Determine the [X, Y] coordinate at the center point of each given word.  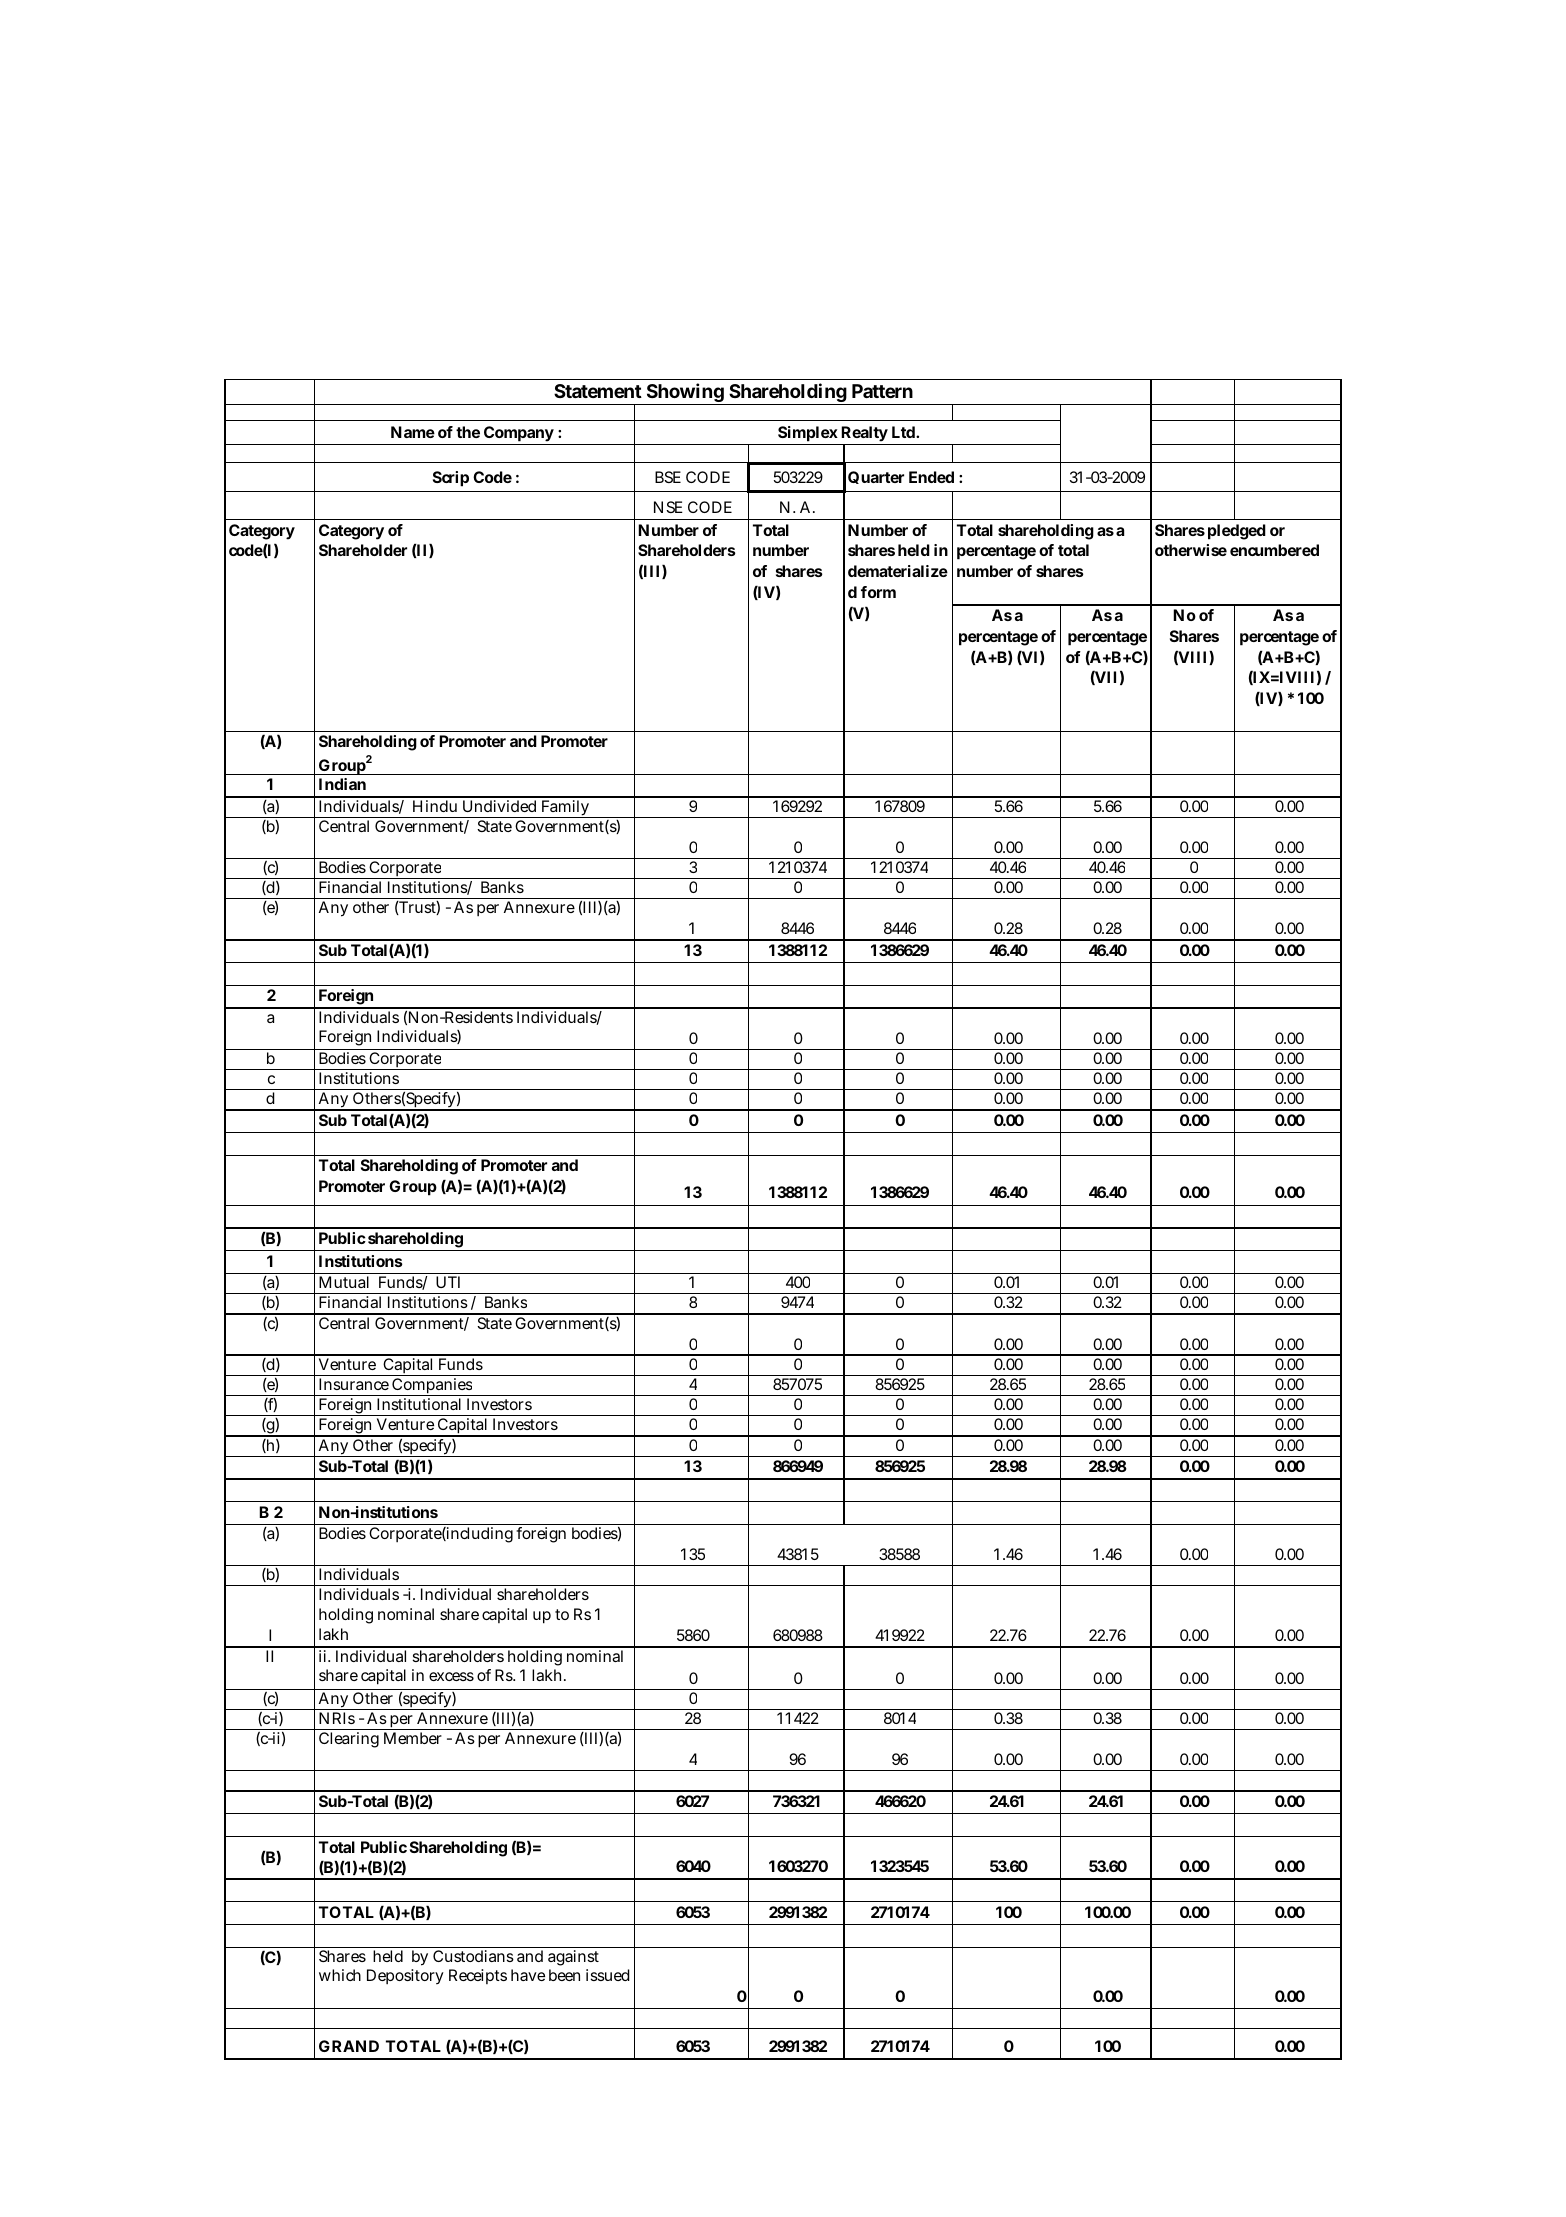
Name [413, 432]
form [878, 592]
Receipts [478, 1976]
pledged [1237, 532]
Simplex [808, 434]
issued [608, 1975]
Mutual [344, 1282]
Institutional [419, 1404]
